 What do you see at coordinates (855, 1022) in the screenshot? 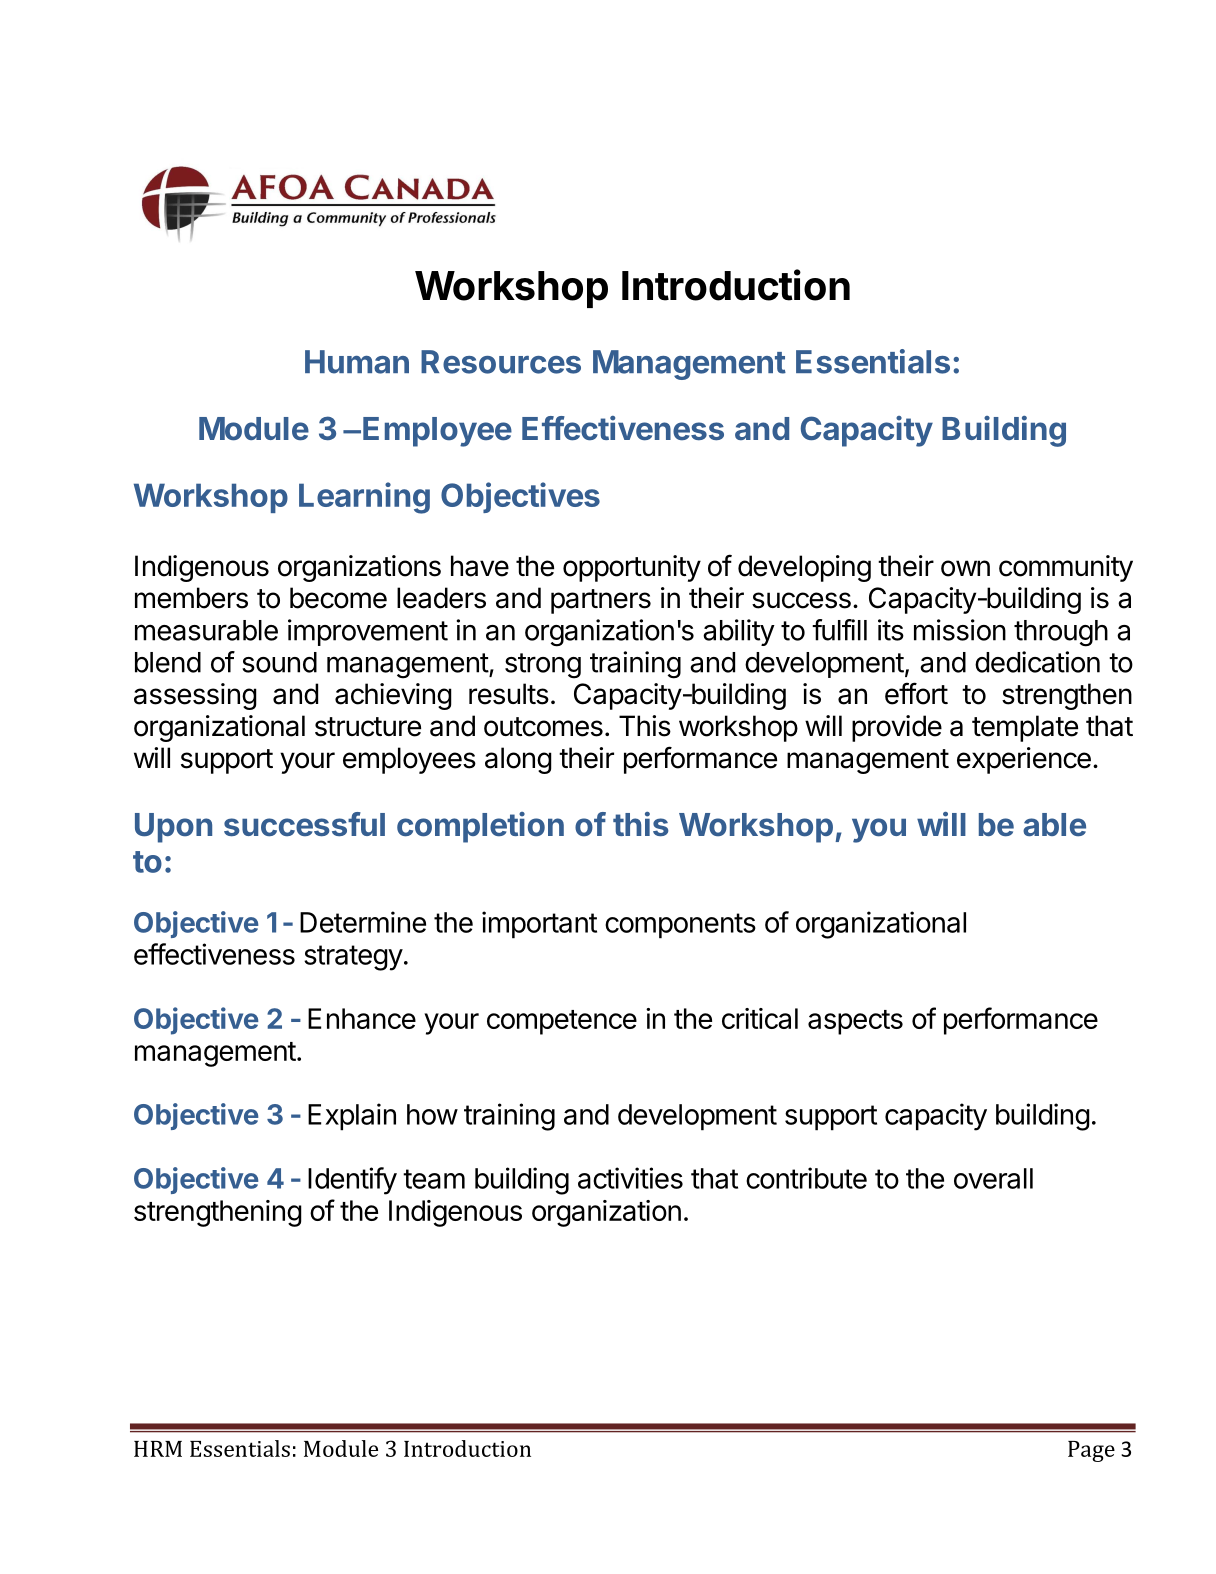
I see `aspects` at bounding box center [855, 1022].
